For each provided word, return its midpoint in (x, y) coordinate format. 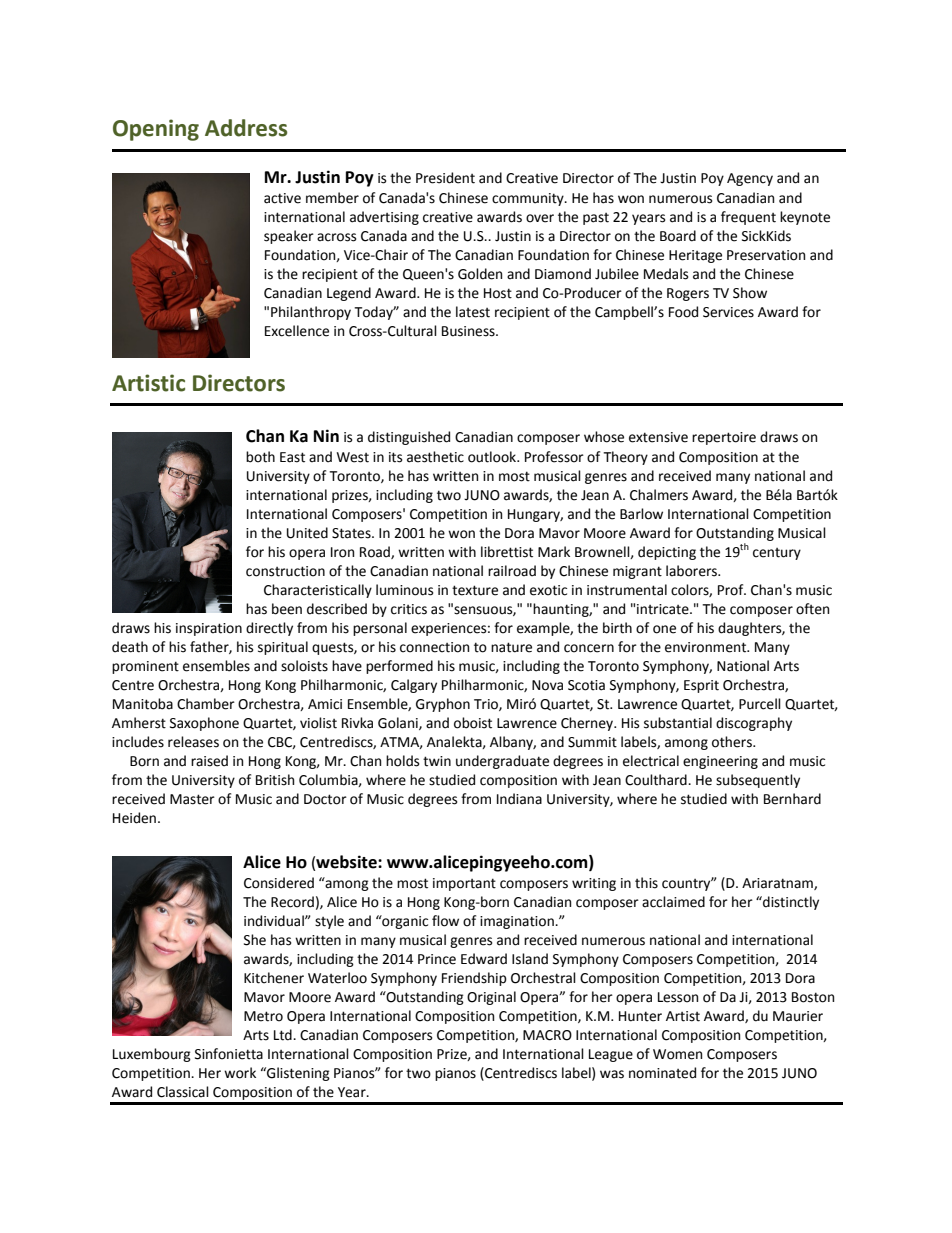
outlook (493, 457)
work (240, 1073)
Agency (750, 179)
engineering (720, 762)
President (445, 178)
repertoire (724, 438)
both (260, 457)
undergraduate (502, 762)
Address (246, 128)
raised (209, 761)
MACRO (547, 1035)
